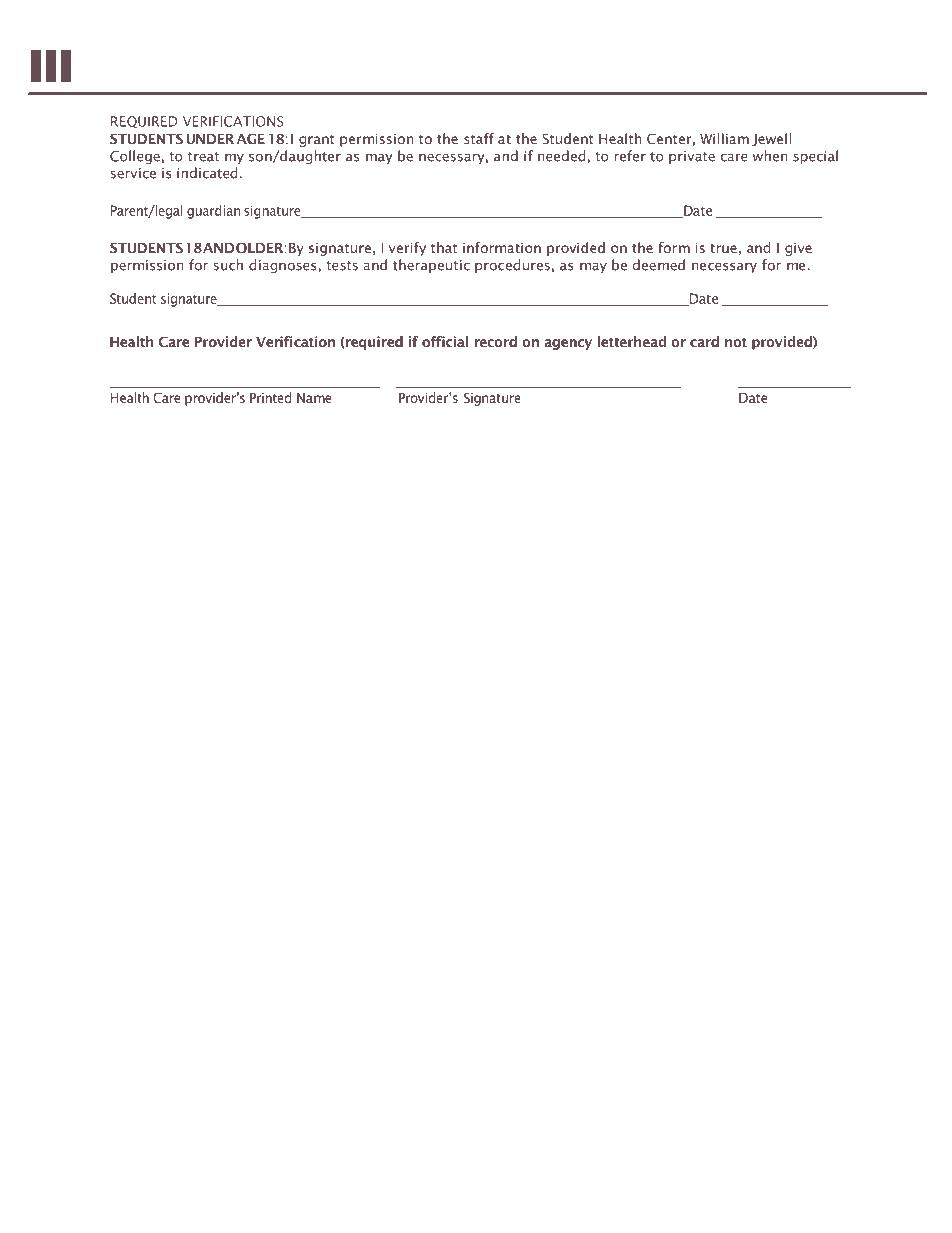 The width and height of the screenshot is (952, 1233). Describe the element at coordinates (659, 265) in the screenshot. I see `deemed` at that location.
